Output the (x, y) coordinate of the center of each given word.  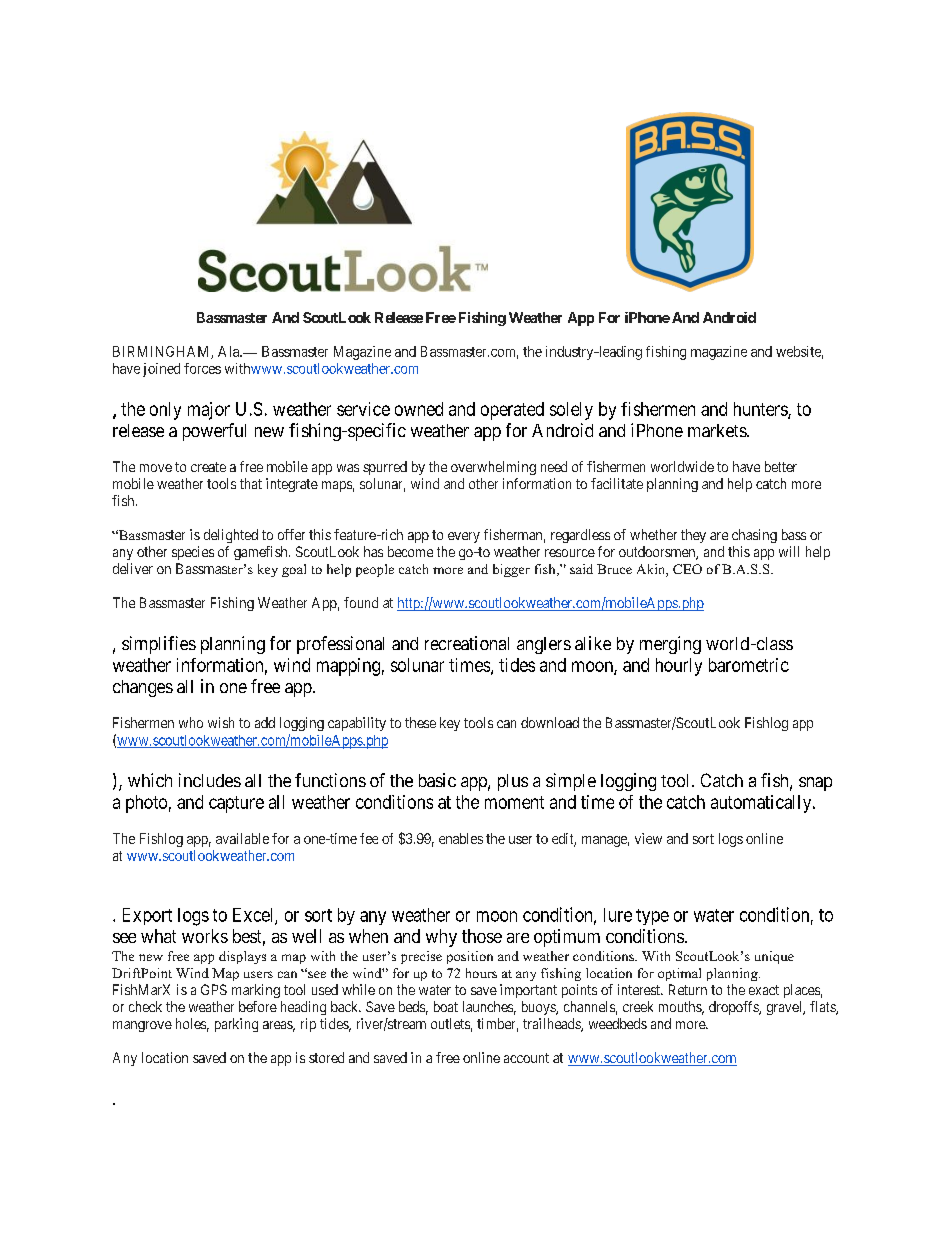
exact (764, 990)
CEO (687, 569)
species (193, 553)
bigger (511, 570)
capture (236, 804)
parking (236, 1025)
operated (512, 411)
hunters (761, 410)
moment (514, 802)
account (526, 1058)
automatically (762, 804)
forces (202, 368)
